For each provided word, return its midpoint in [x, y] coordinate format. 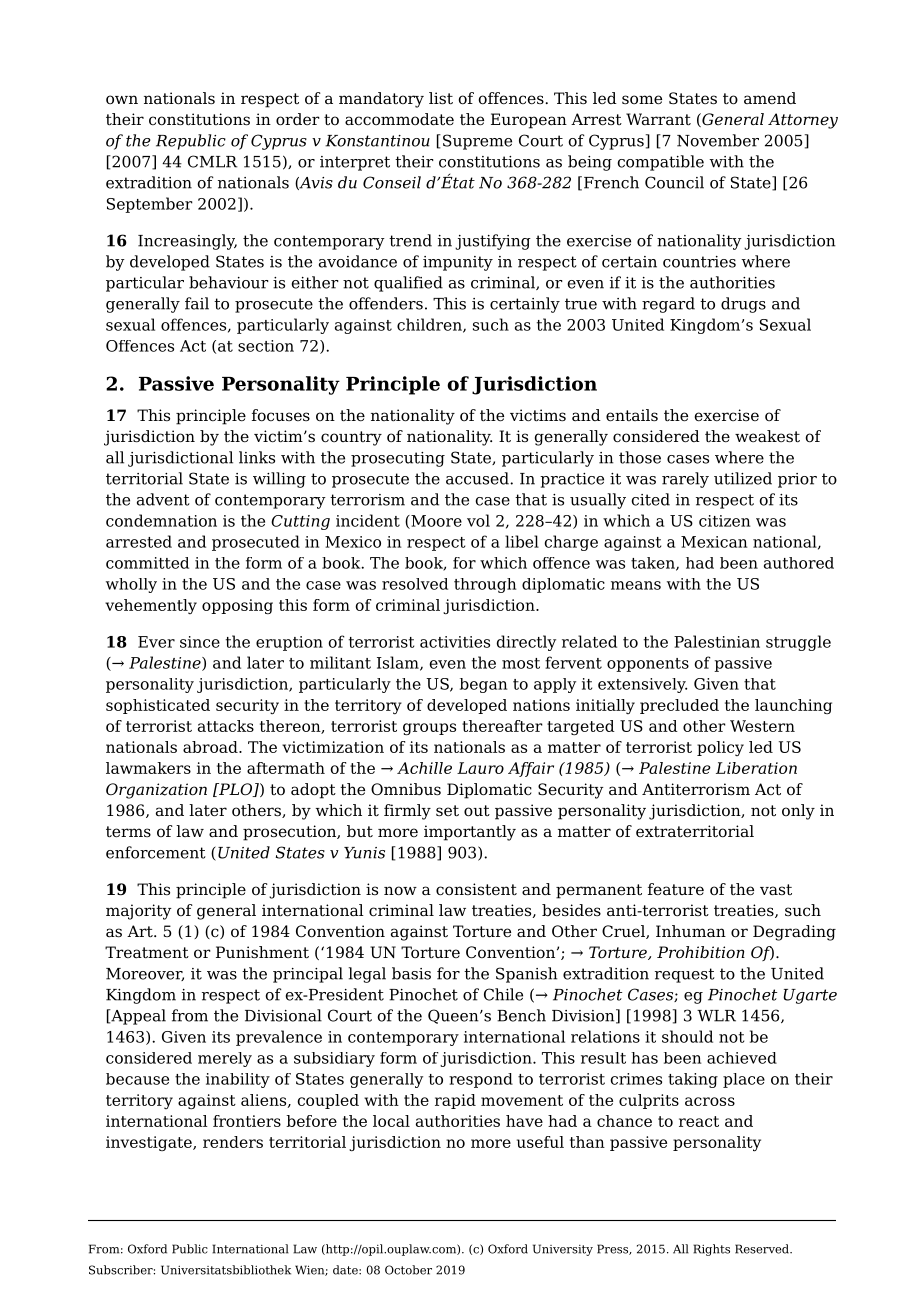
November [718, 140]
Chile [503, 994]
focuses [281, 415]
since [200, 642]
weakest [767, 436]
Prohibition [701, 952]
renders [233, 1142]
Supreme [477, 142]
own [122, 99]
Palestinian [717, 641]
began [483, 685]
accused [478, 478]
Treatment [147, 952]
